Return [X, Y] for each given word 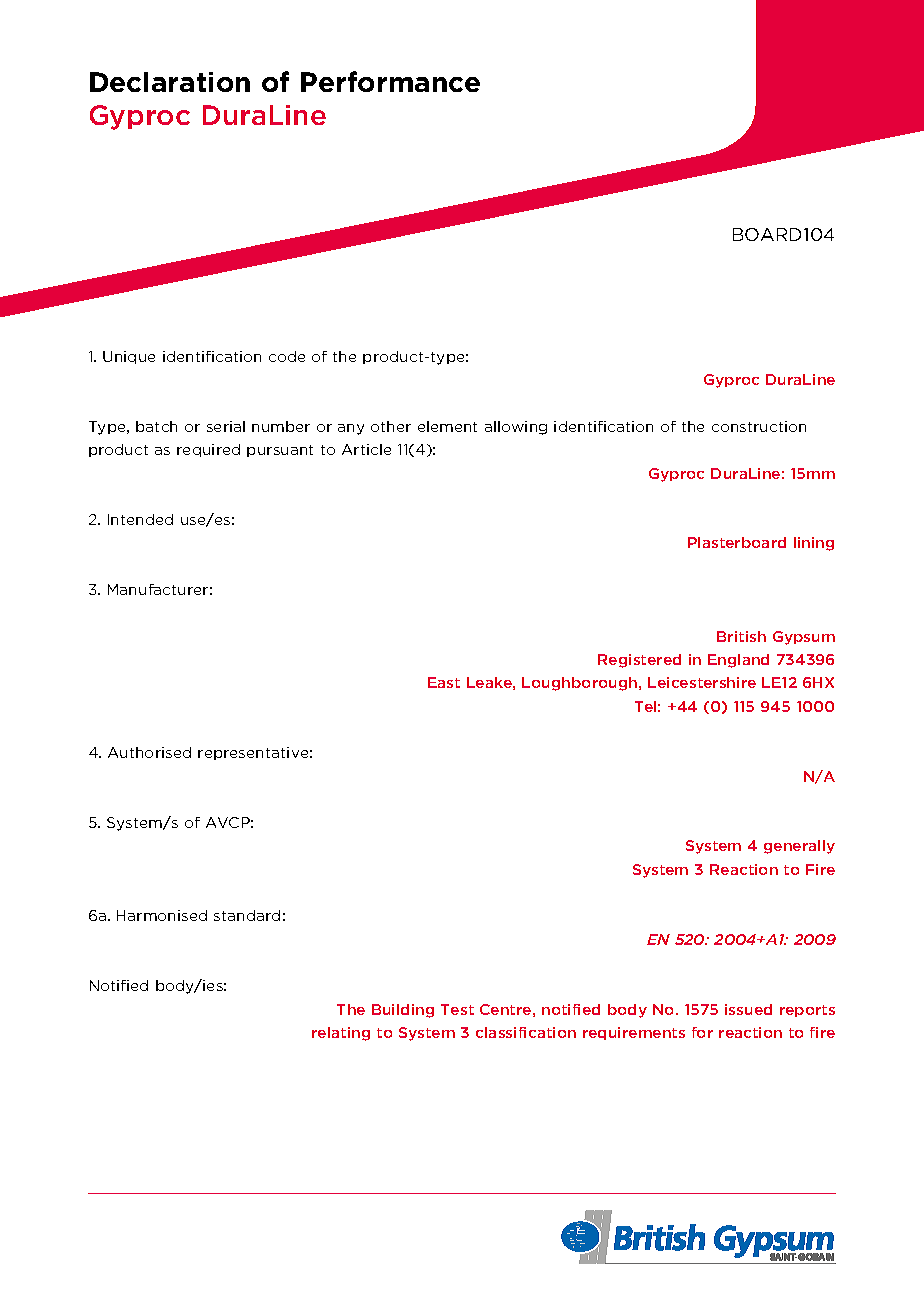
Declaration [170, 82]
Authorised [149, 752]
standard [247, 915]
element [447, 426]
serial [226, 426]
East [444, 682]
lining [814, 544]
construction [759, 426]
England [738, 661]
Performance [390, 81]
